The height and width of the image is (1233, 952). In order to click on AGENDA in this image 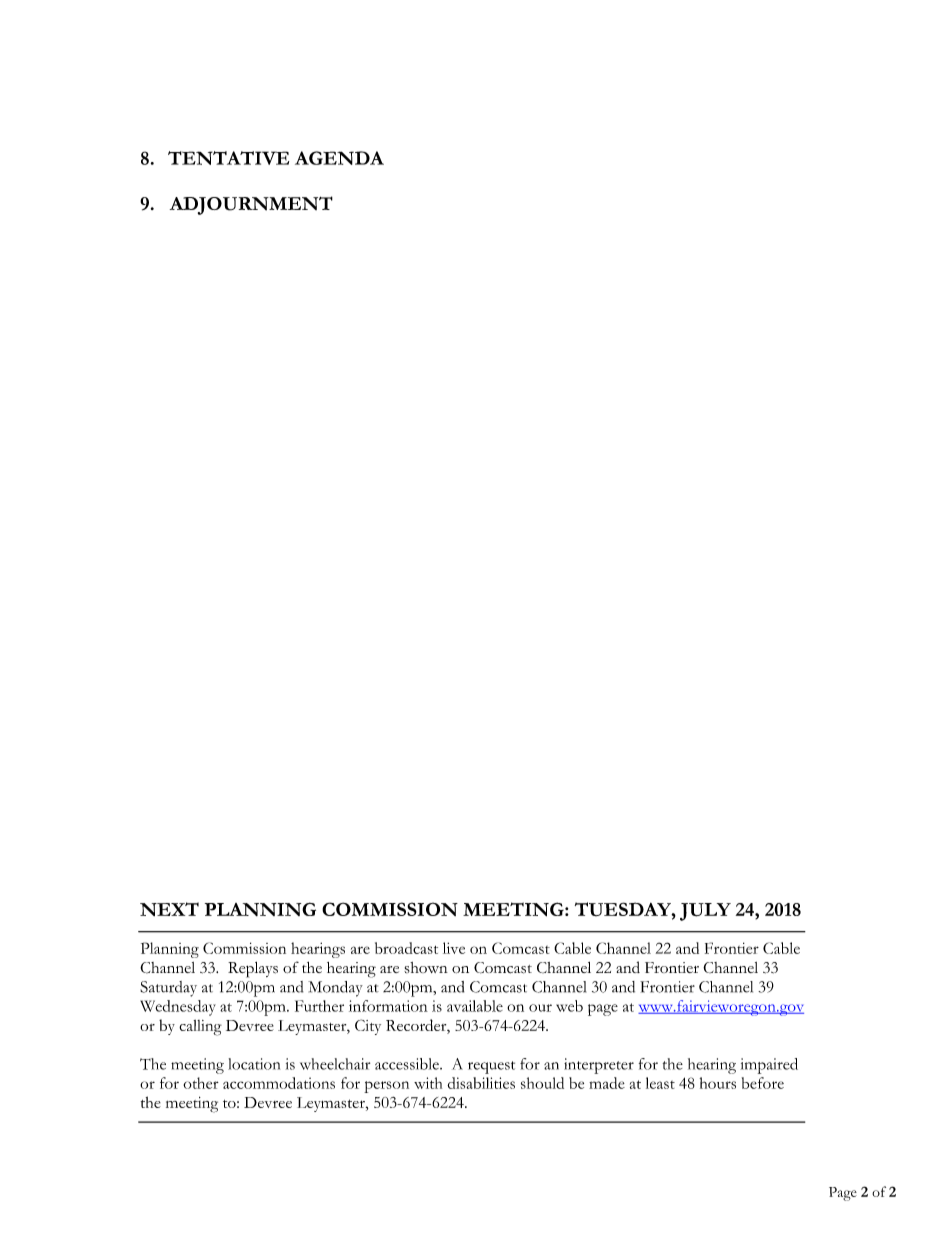, I will do `click(339, 158)`.
